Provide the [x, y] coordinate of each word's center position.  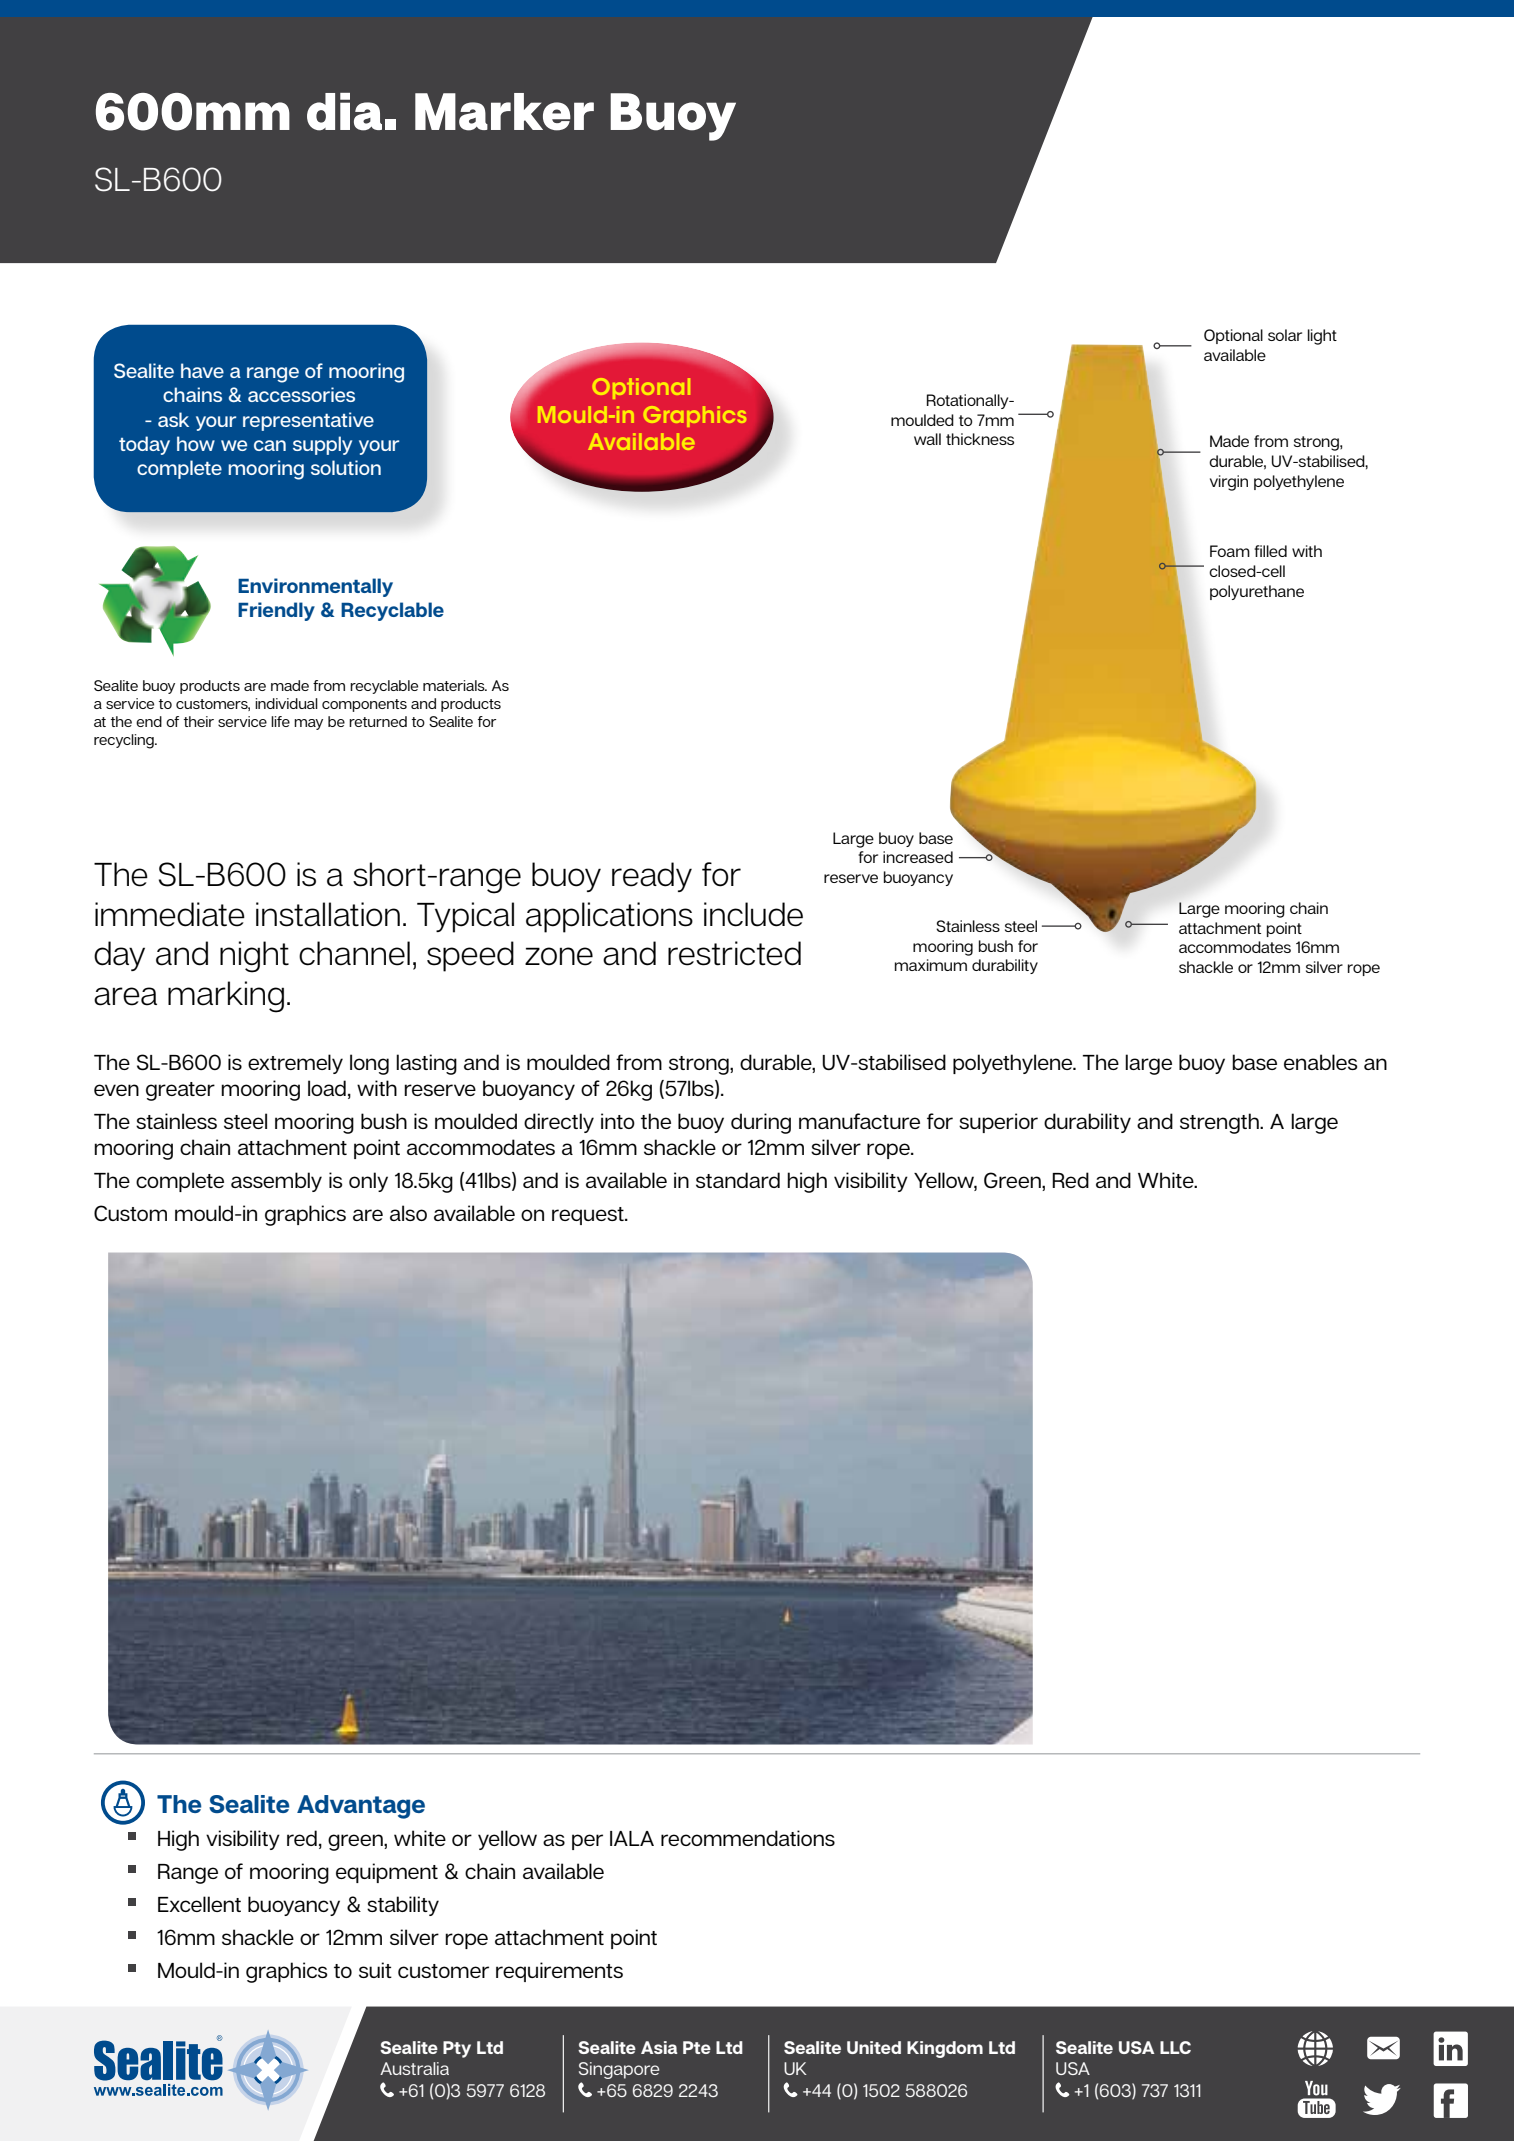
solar [1285, 335]
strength [1220, 1123]
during [761, 1123]
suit [375, 1970]
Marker [504, 112]
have [202, 370]
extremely [295, 1064]
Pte [697, 2047]
